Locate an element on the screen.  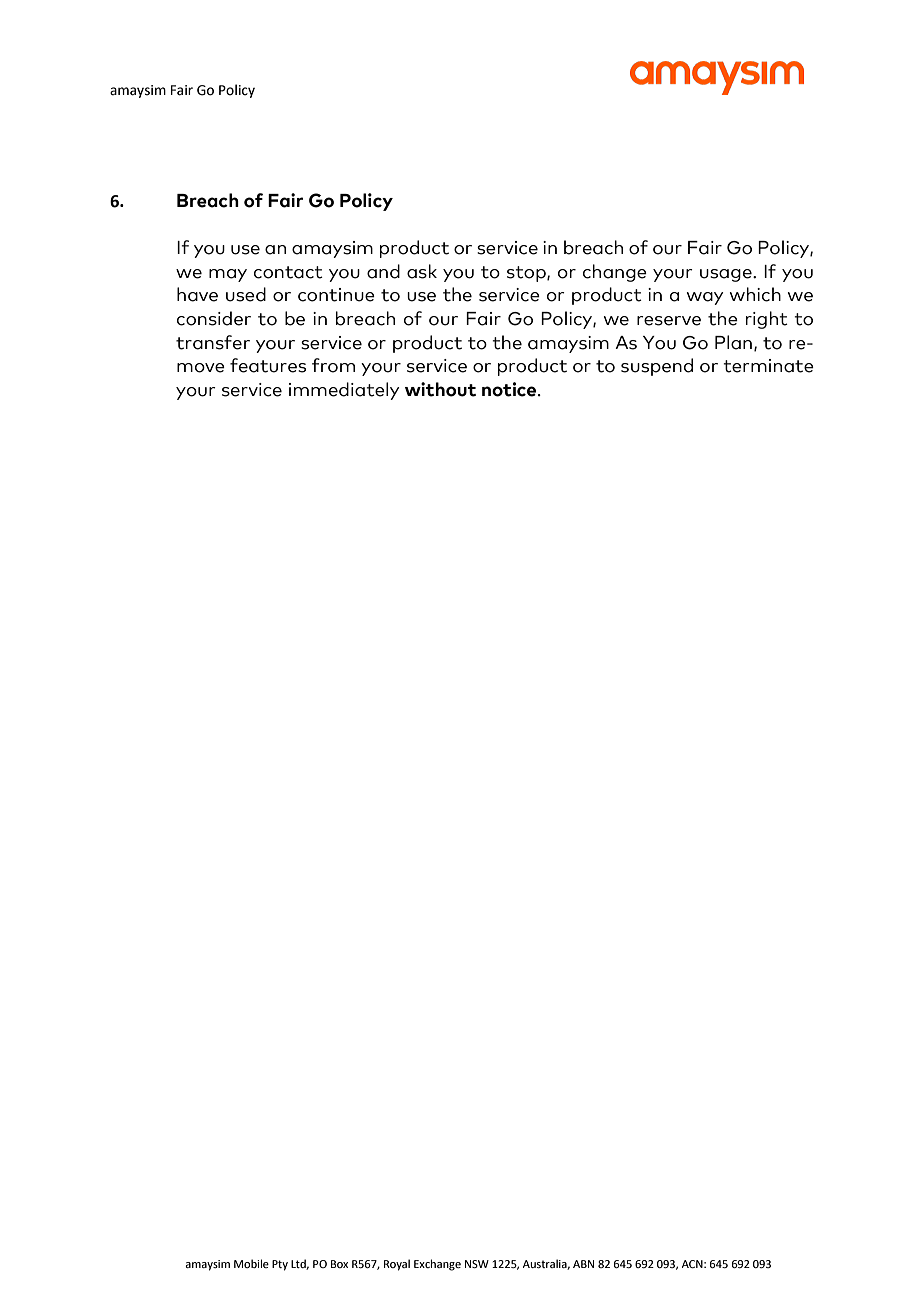
stop is located at coordinates (527, 274).
